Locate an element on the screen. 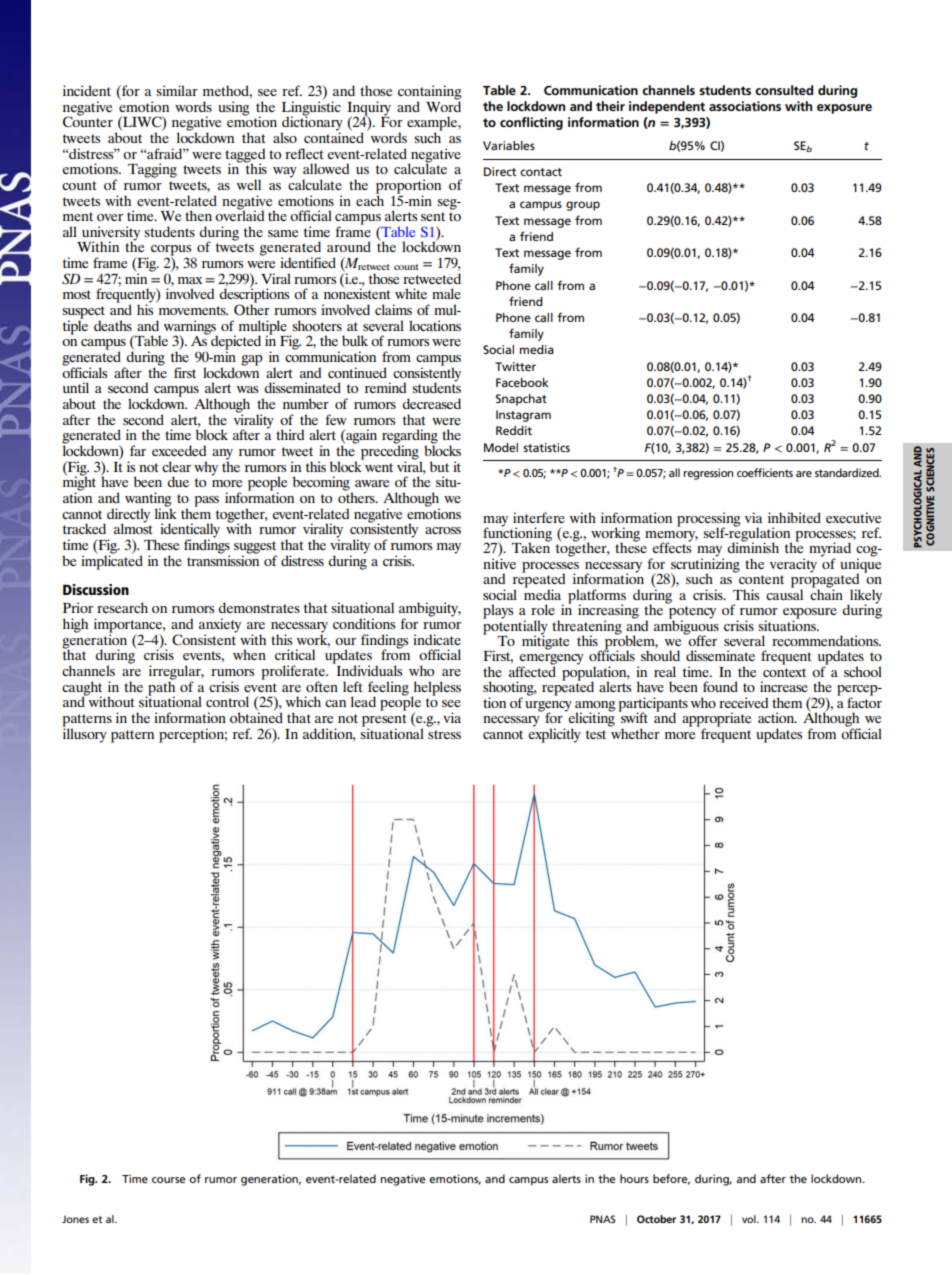 This screenshot has height=1275, width=952. appropriate is located at coordinates (716, 720).
